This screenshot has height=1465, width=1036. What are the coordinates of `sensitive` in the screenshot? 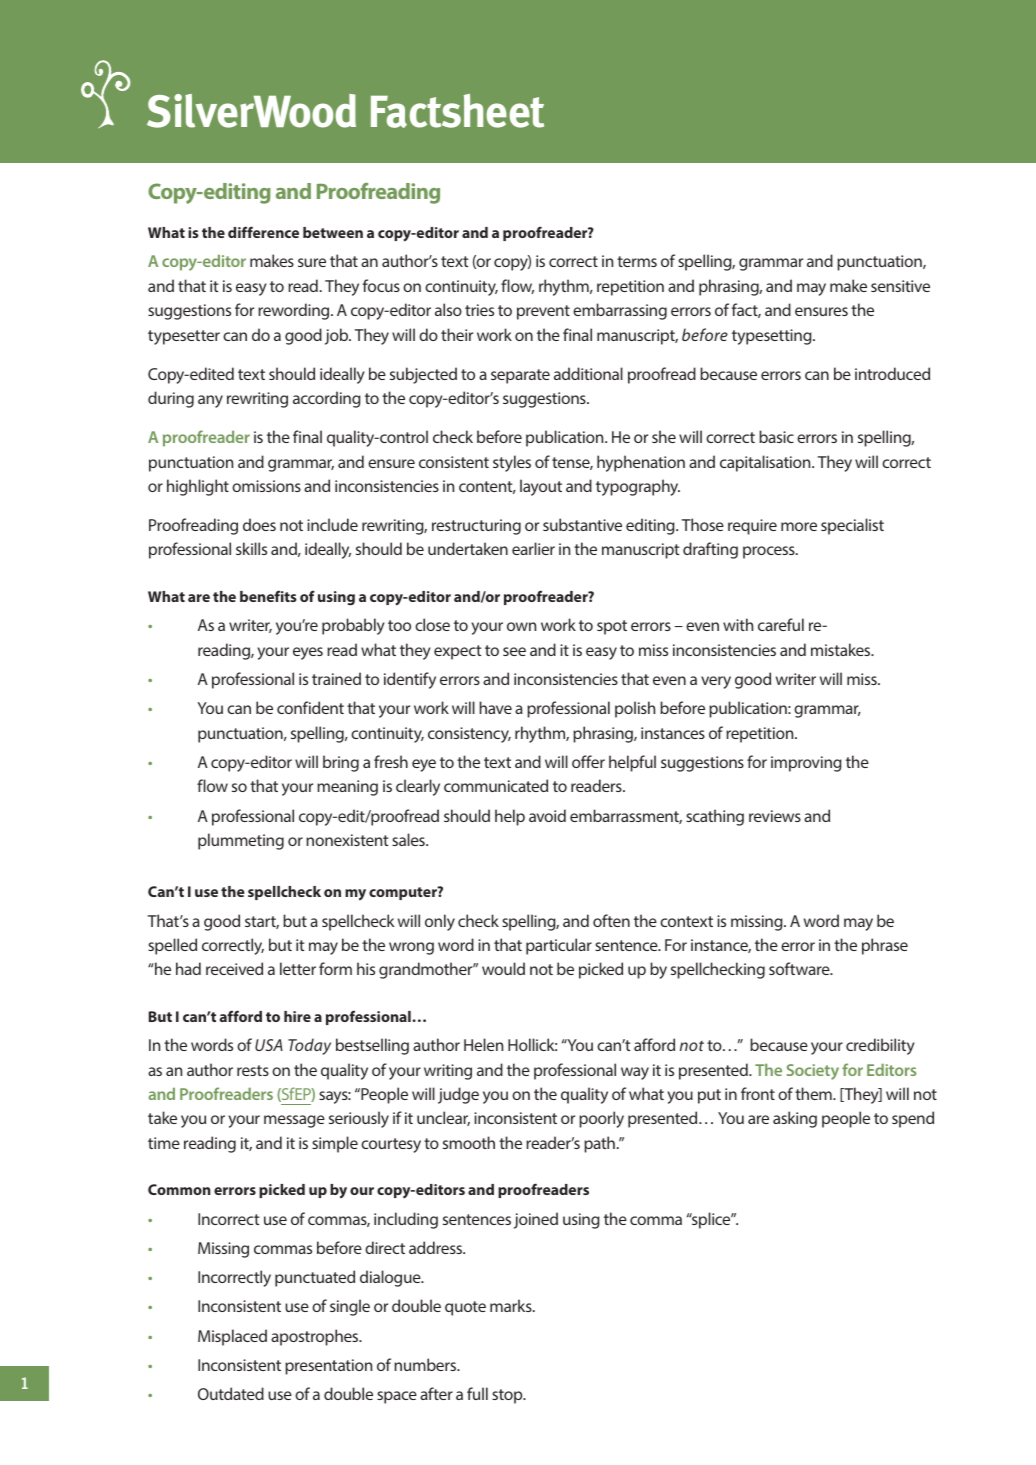 It's located at (900, 286).
